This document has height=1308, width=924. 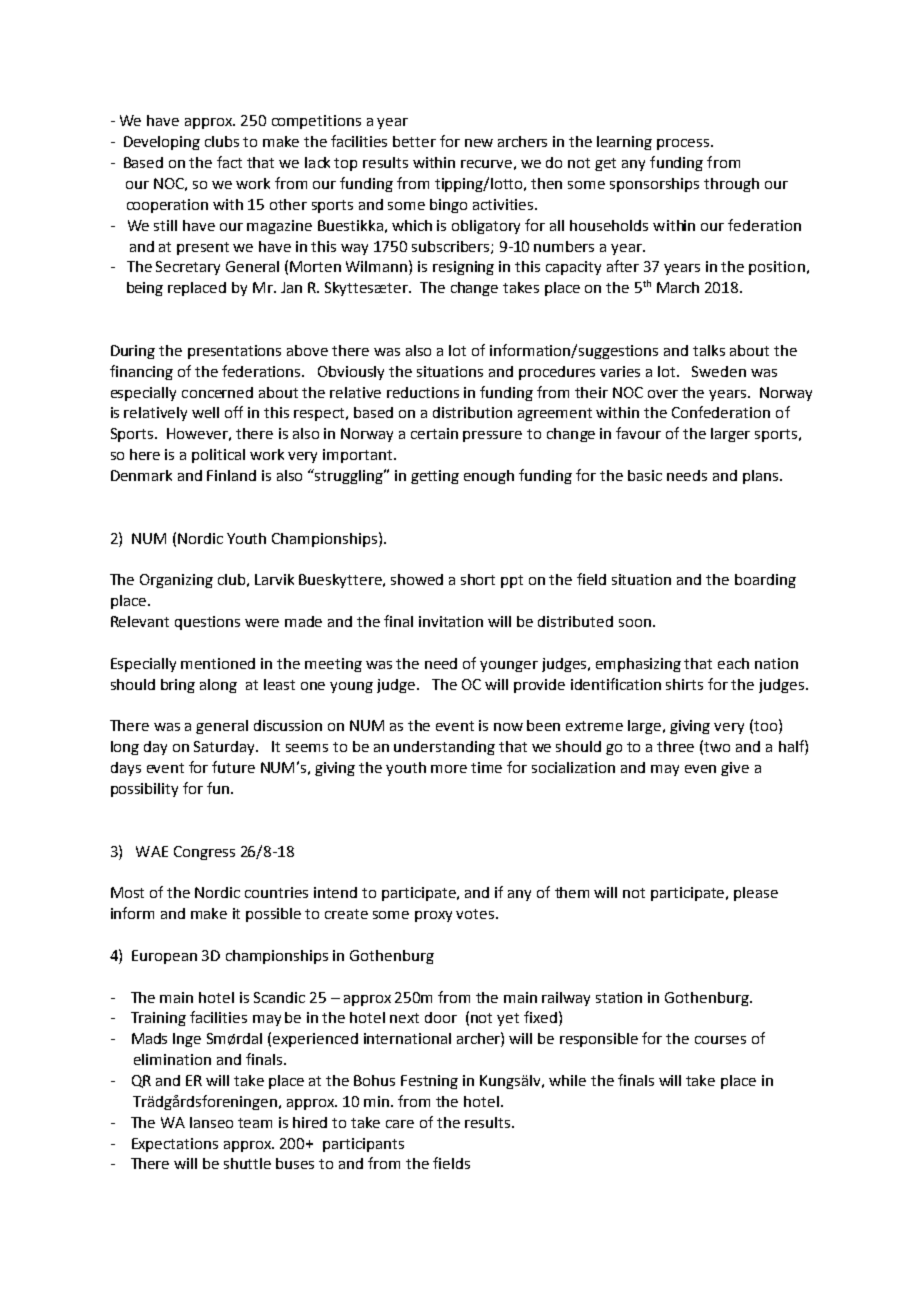 What do you see at coordinates (733, 663) in the document?
I see `each` at bounding box center [733, 663].
